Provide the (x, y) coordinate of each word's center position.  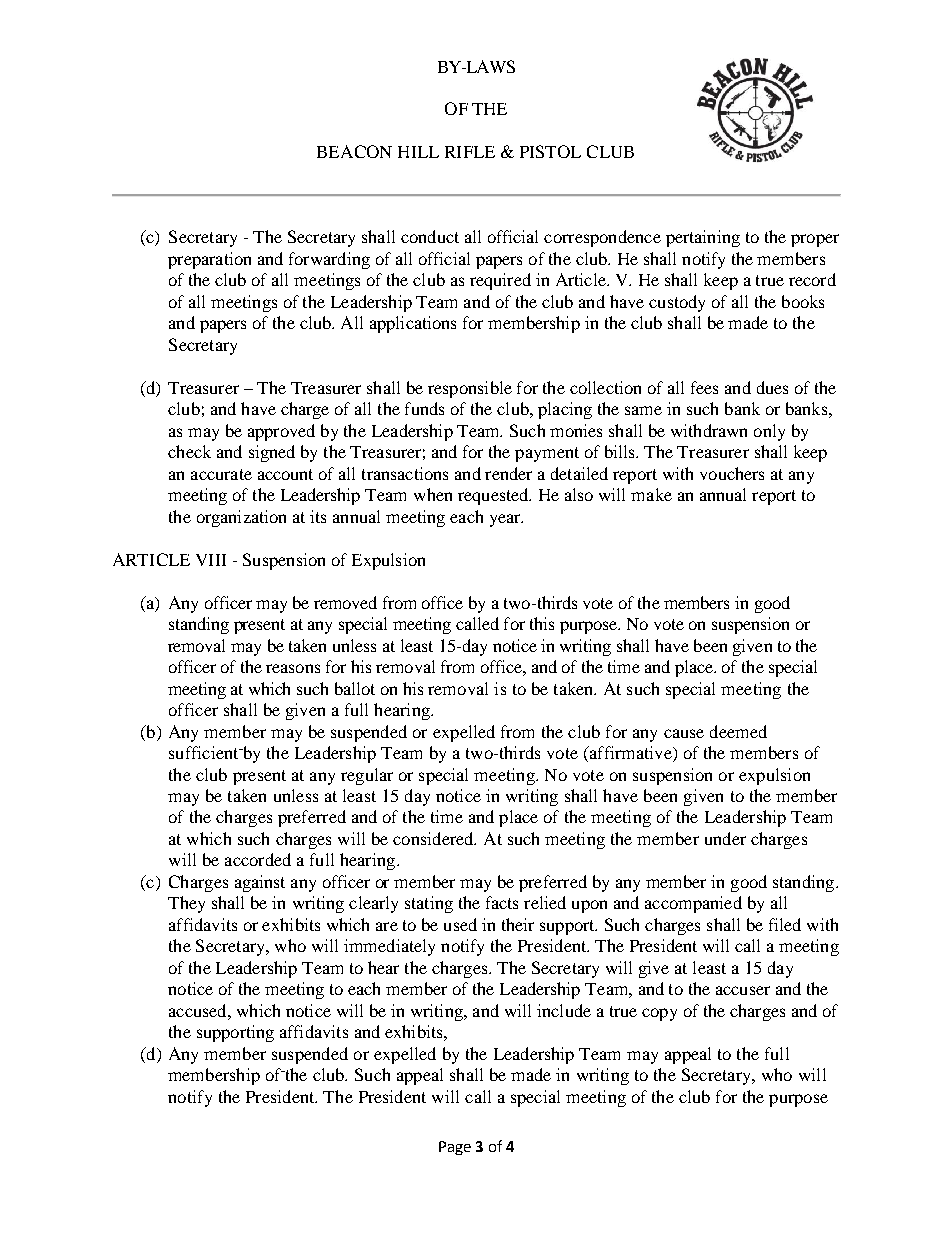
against (260, 883)
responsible (470, 389)
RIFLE (470, 152)
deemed (738, 731)
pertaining (703, 238)
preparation (209, 260)
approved (281, 432)
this (542, 623)
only (769, 432)
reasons (293, 668)
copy (659, 1014)
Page (455, 1148)
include (564, 1010)
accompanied (693, 904)
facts (502, 902)
